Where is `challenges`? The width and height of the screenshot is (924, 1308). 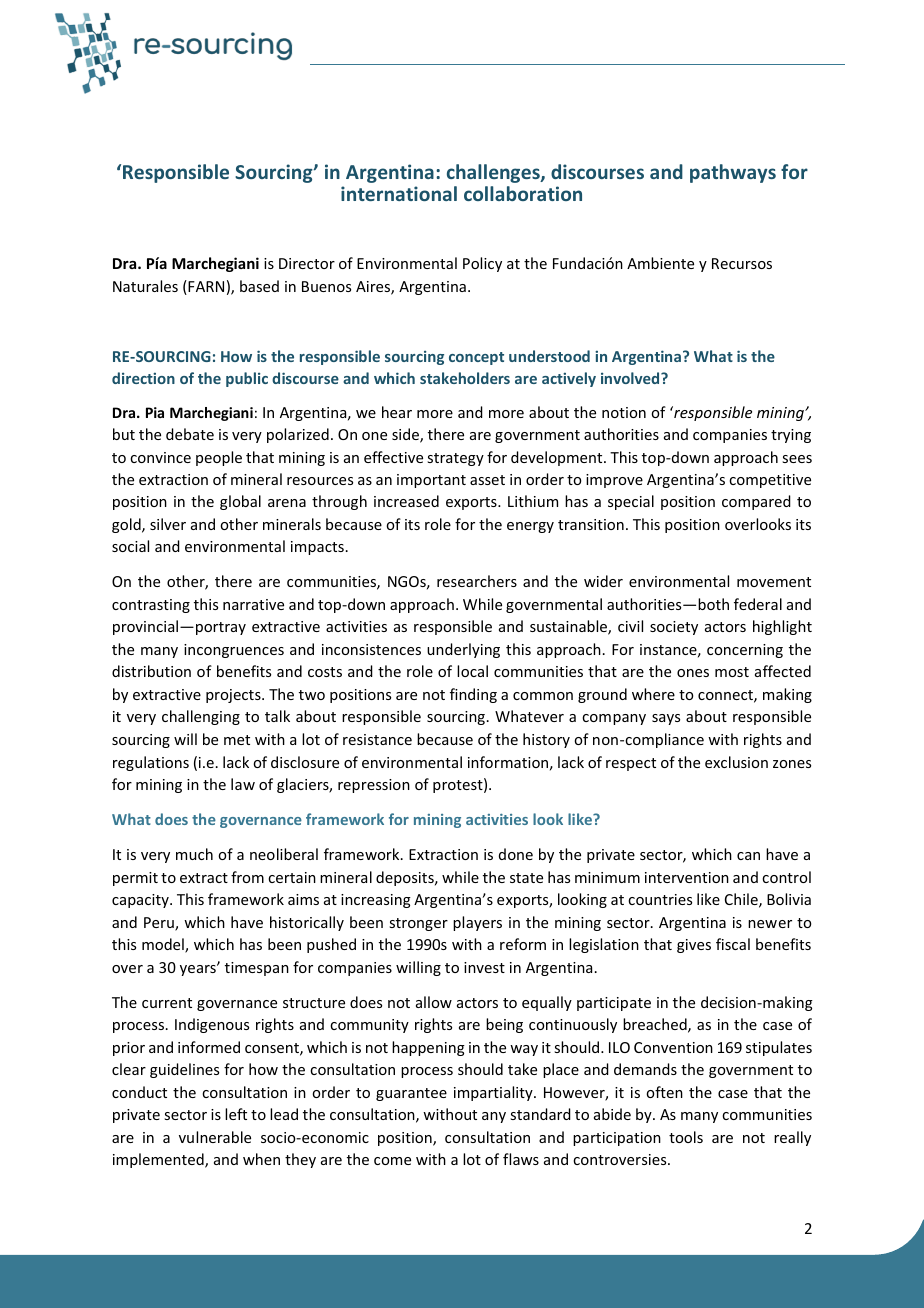 challenges is located at coordinates (494, 173).
